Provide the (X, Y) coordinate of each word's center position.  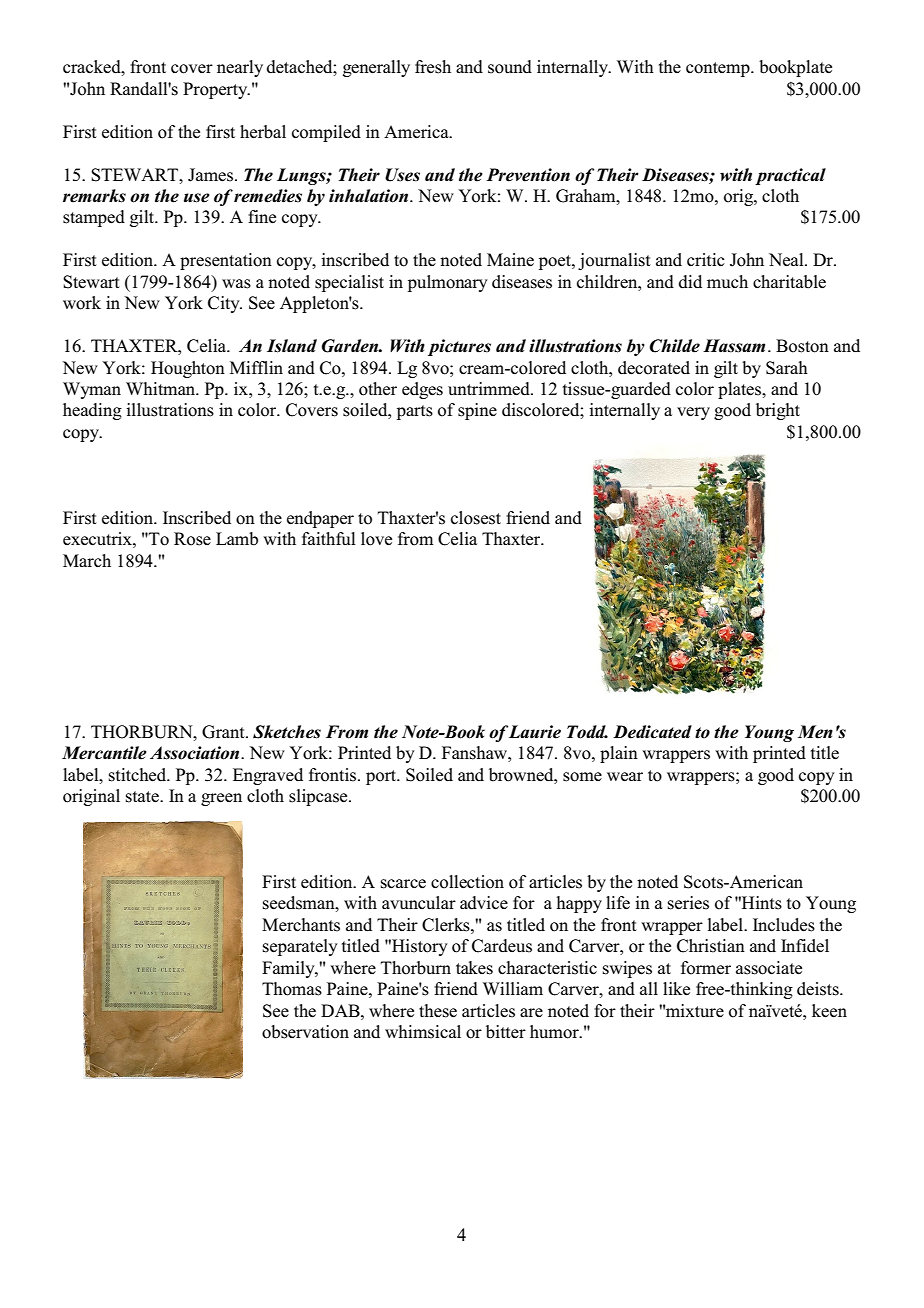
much (727, 282)
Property (216, 90)
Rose (192, 539)
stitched (139, 775)
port (382, 777)
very (693, 413)
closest (476, 518)
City (225, 304)
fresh (433, 67)
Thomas (292, 989)
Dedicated (652, 732)
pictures (459, 347)
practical (790, 176)
